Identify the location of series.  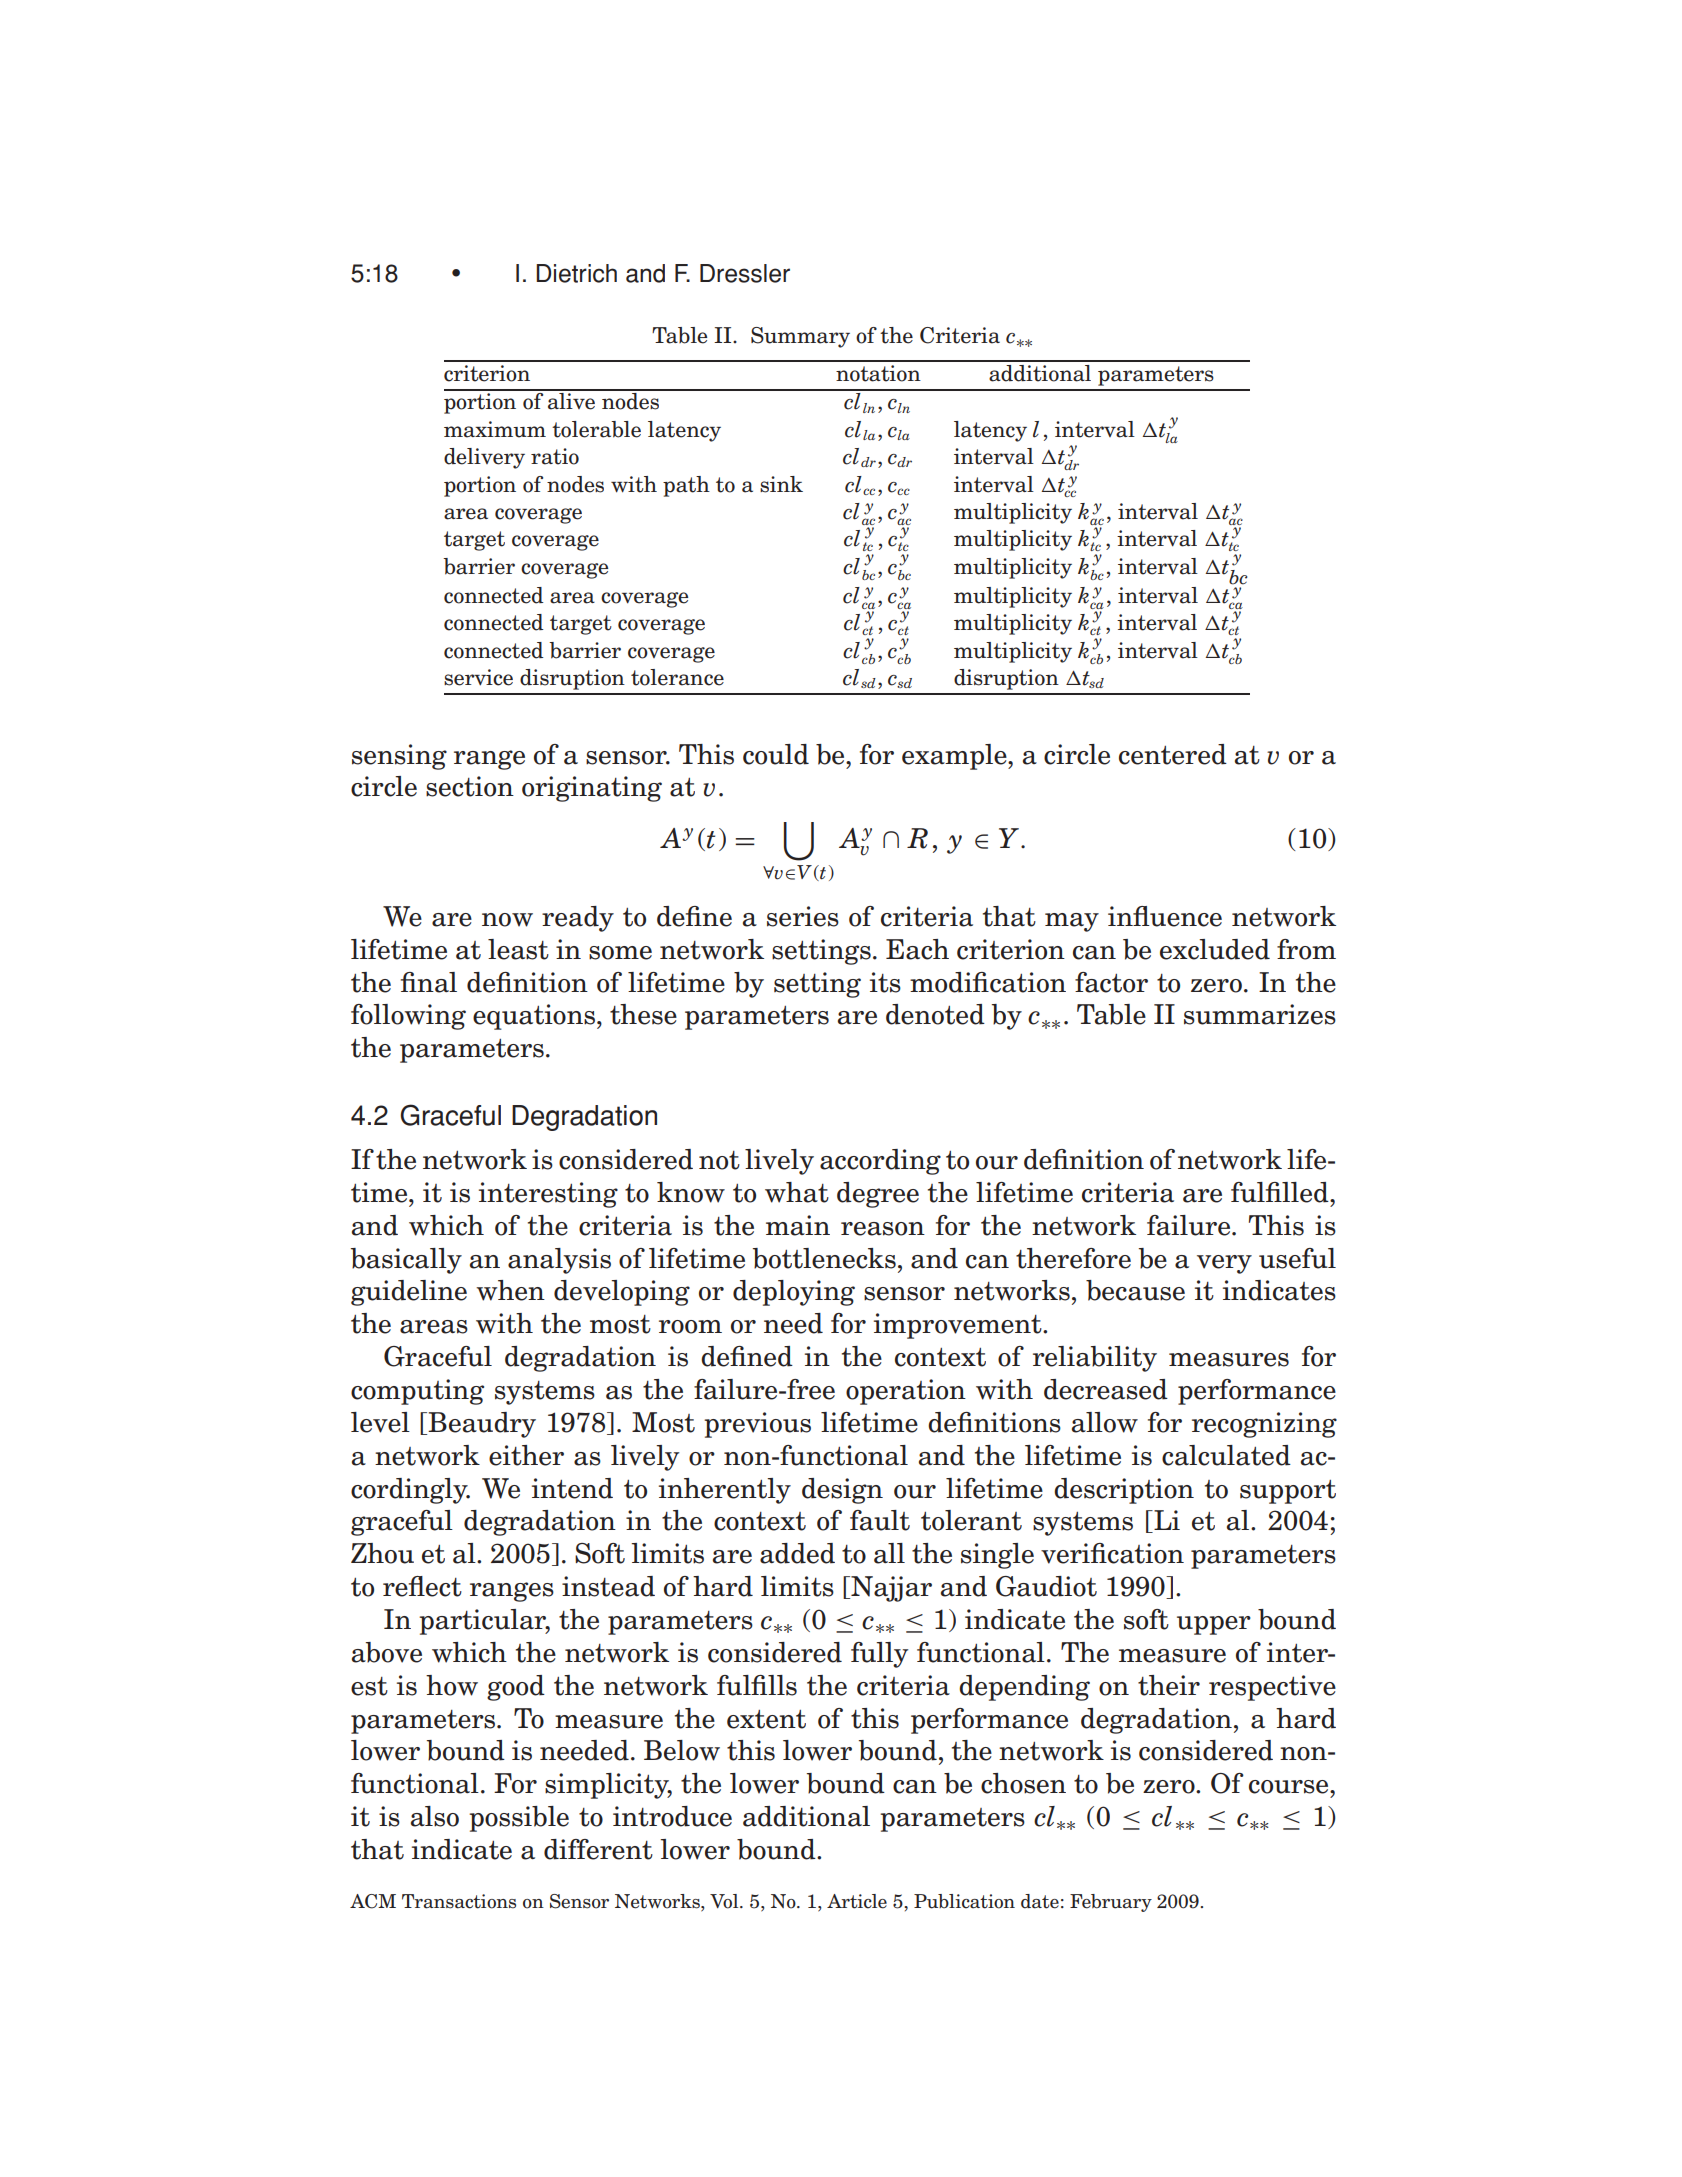
(803, 916).
